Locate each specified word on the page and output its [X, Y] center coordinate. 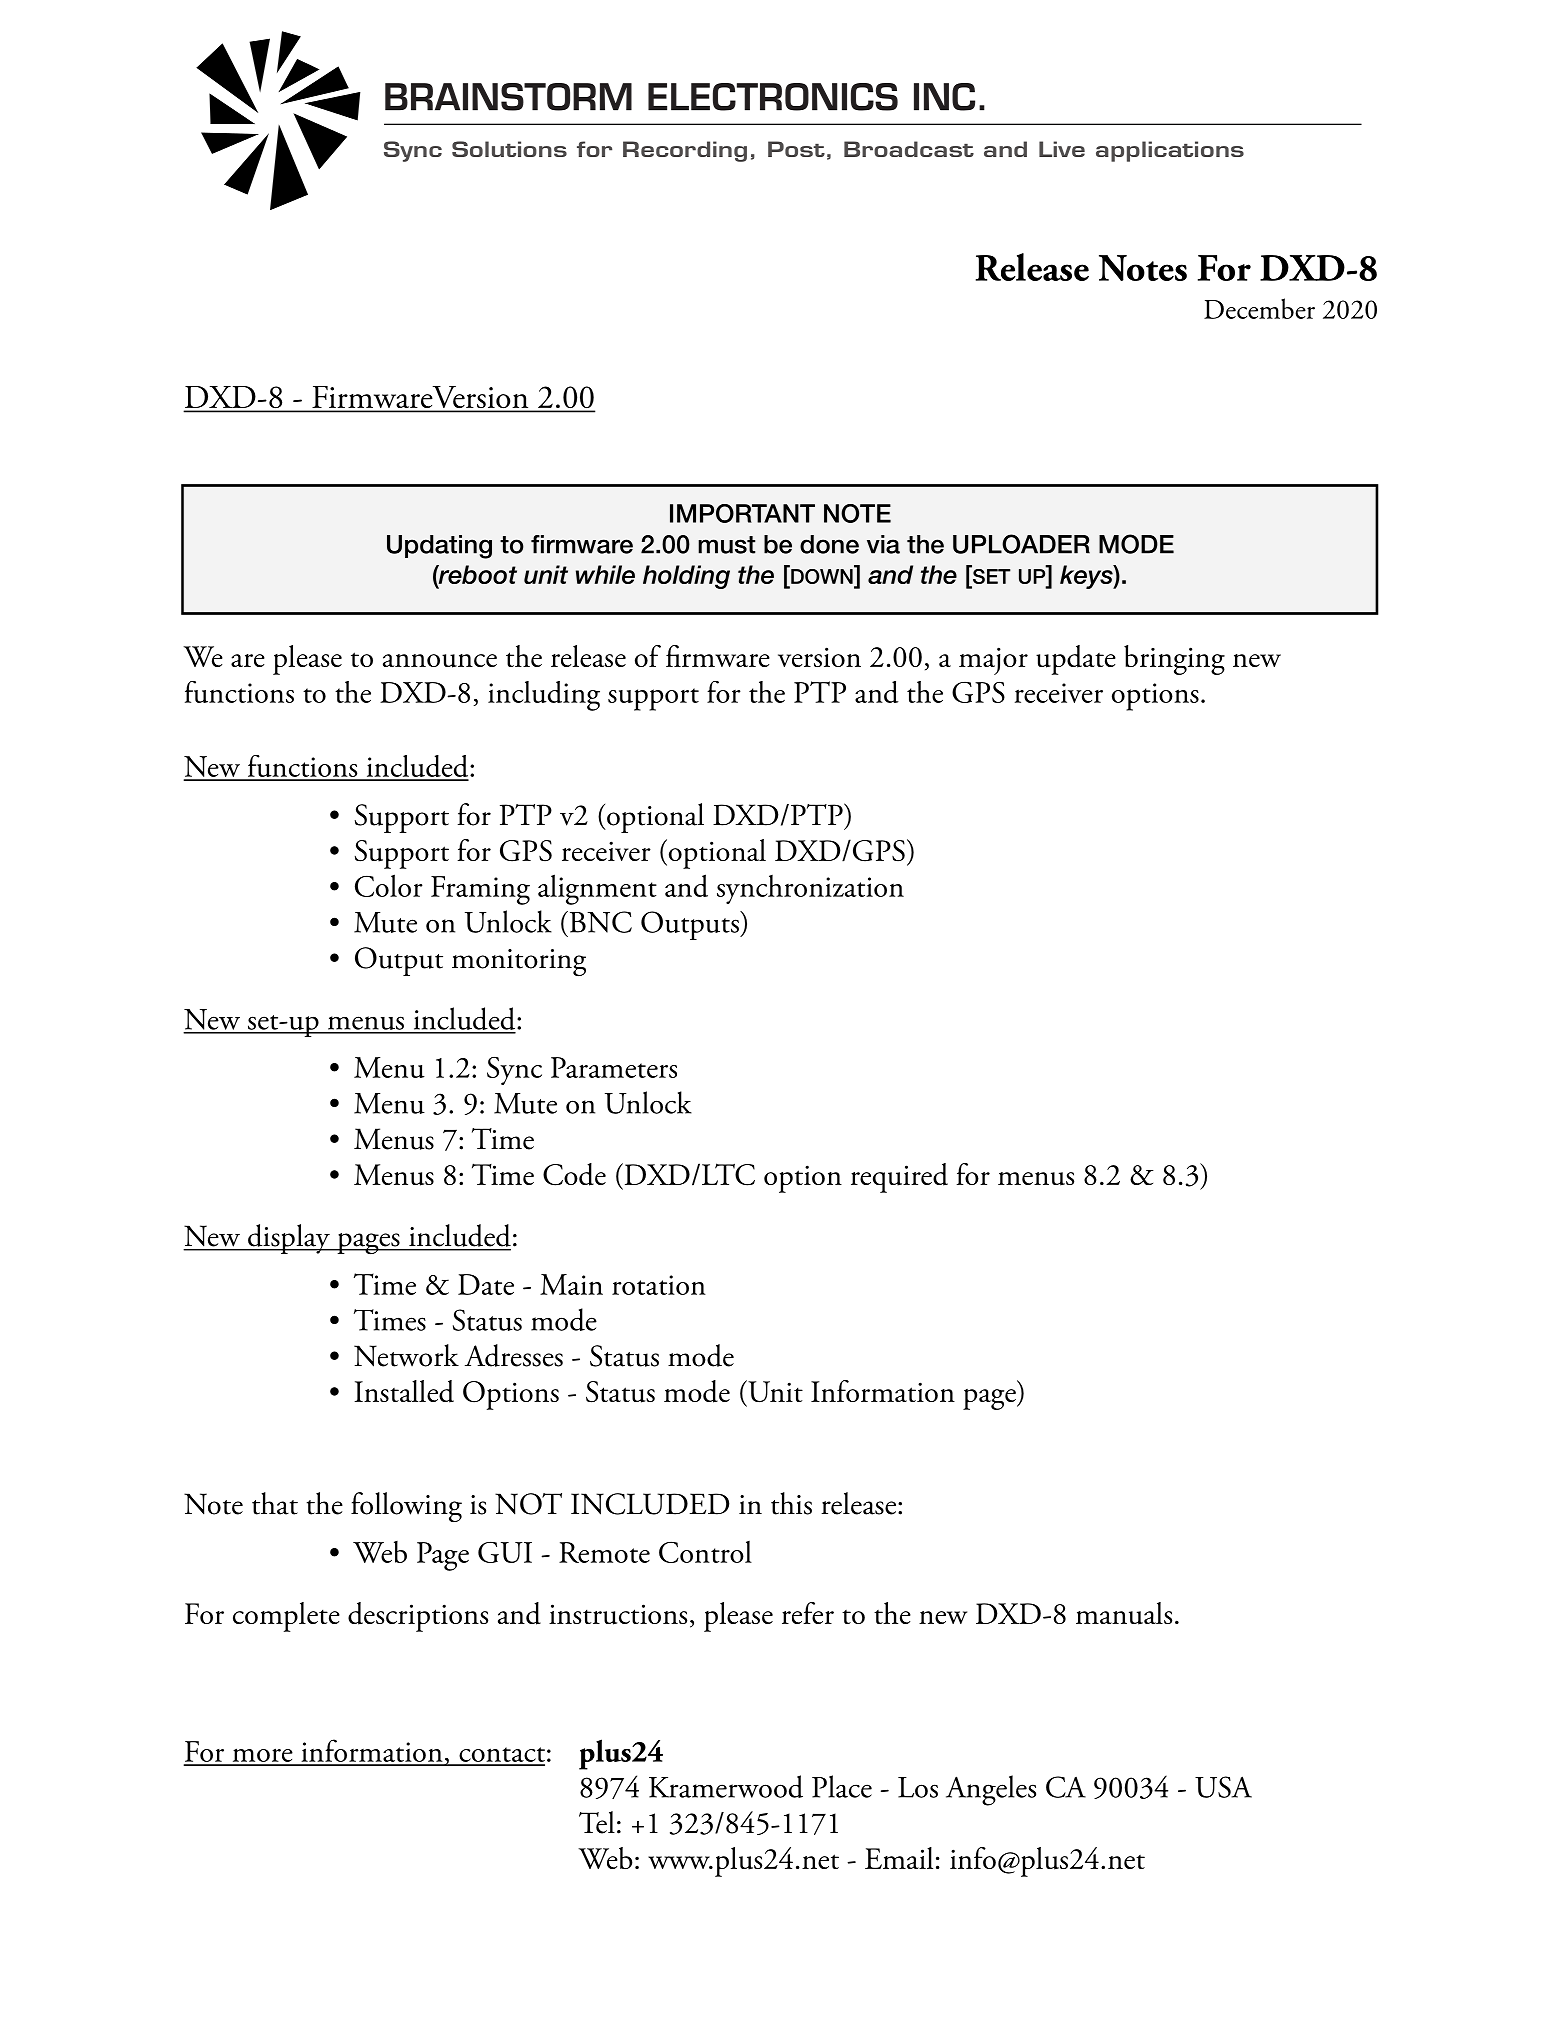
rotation [659, 1285]
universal [1090, 680]
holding [686, 577]
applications [1170, 151]
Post [796, 149]
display [289, 1239]
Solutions [509, 149]
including [544, 696]
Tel [597, 1822]
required [899, 1178]
